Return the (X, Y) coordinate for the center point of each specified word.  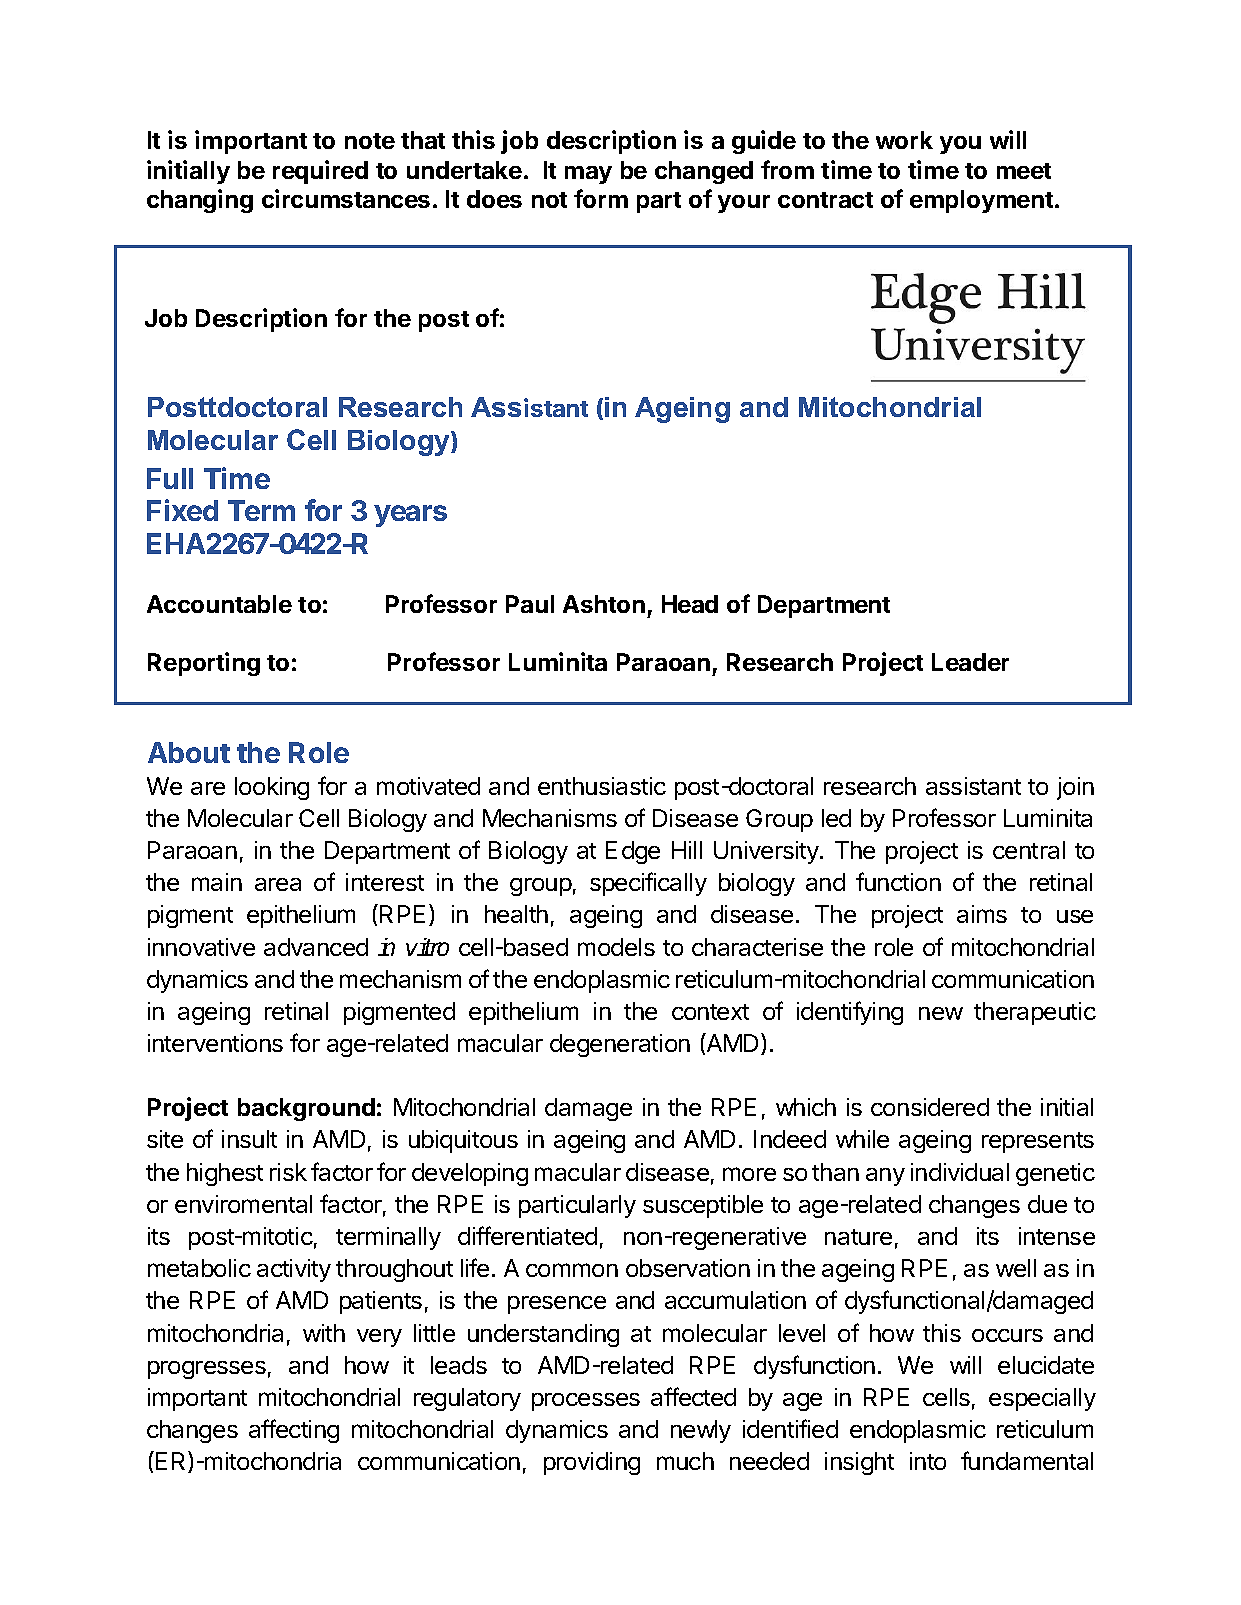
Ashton (604, 604)
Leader (970, 662)
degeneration (620, 1045)
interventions (215, 1043)
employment (981, 201)
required (320, 172)
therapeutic (1035, 1013)
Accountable (219, 604)
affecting (294, 1431)
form (601, 198)
